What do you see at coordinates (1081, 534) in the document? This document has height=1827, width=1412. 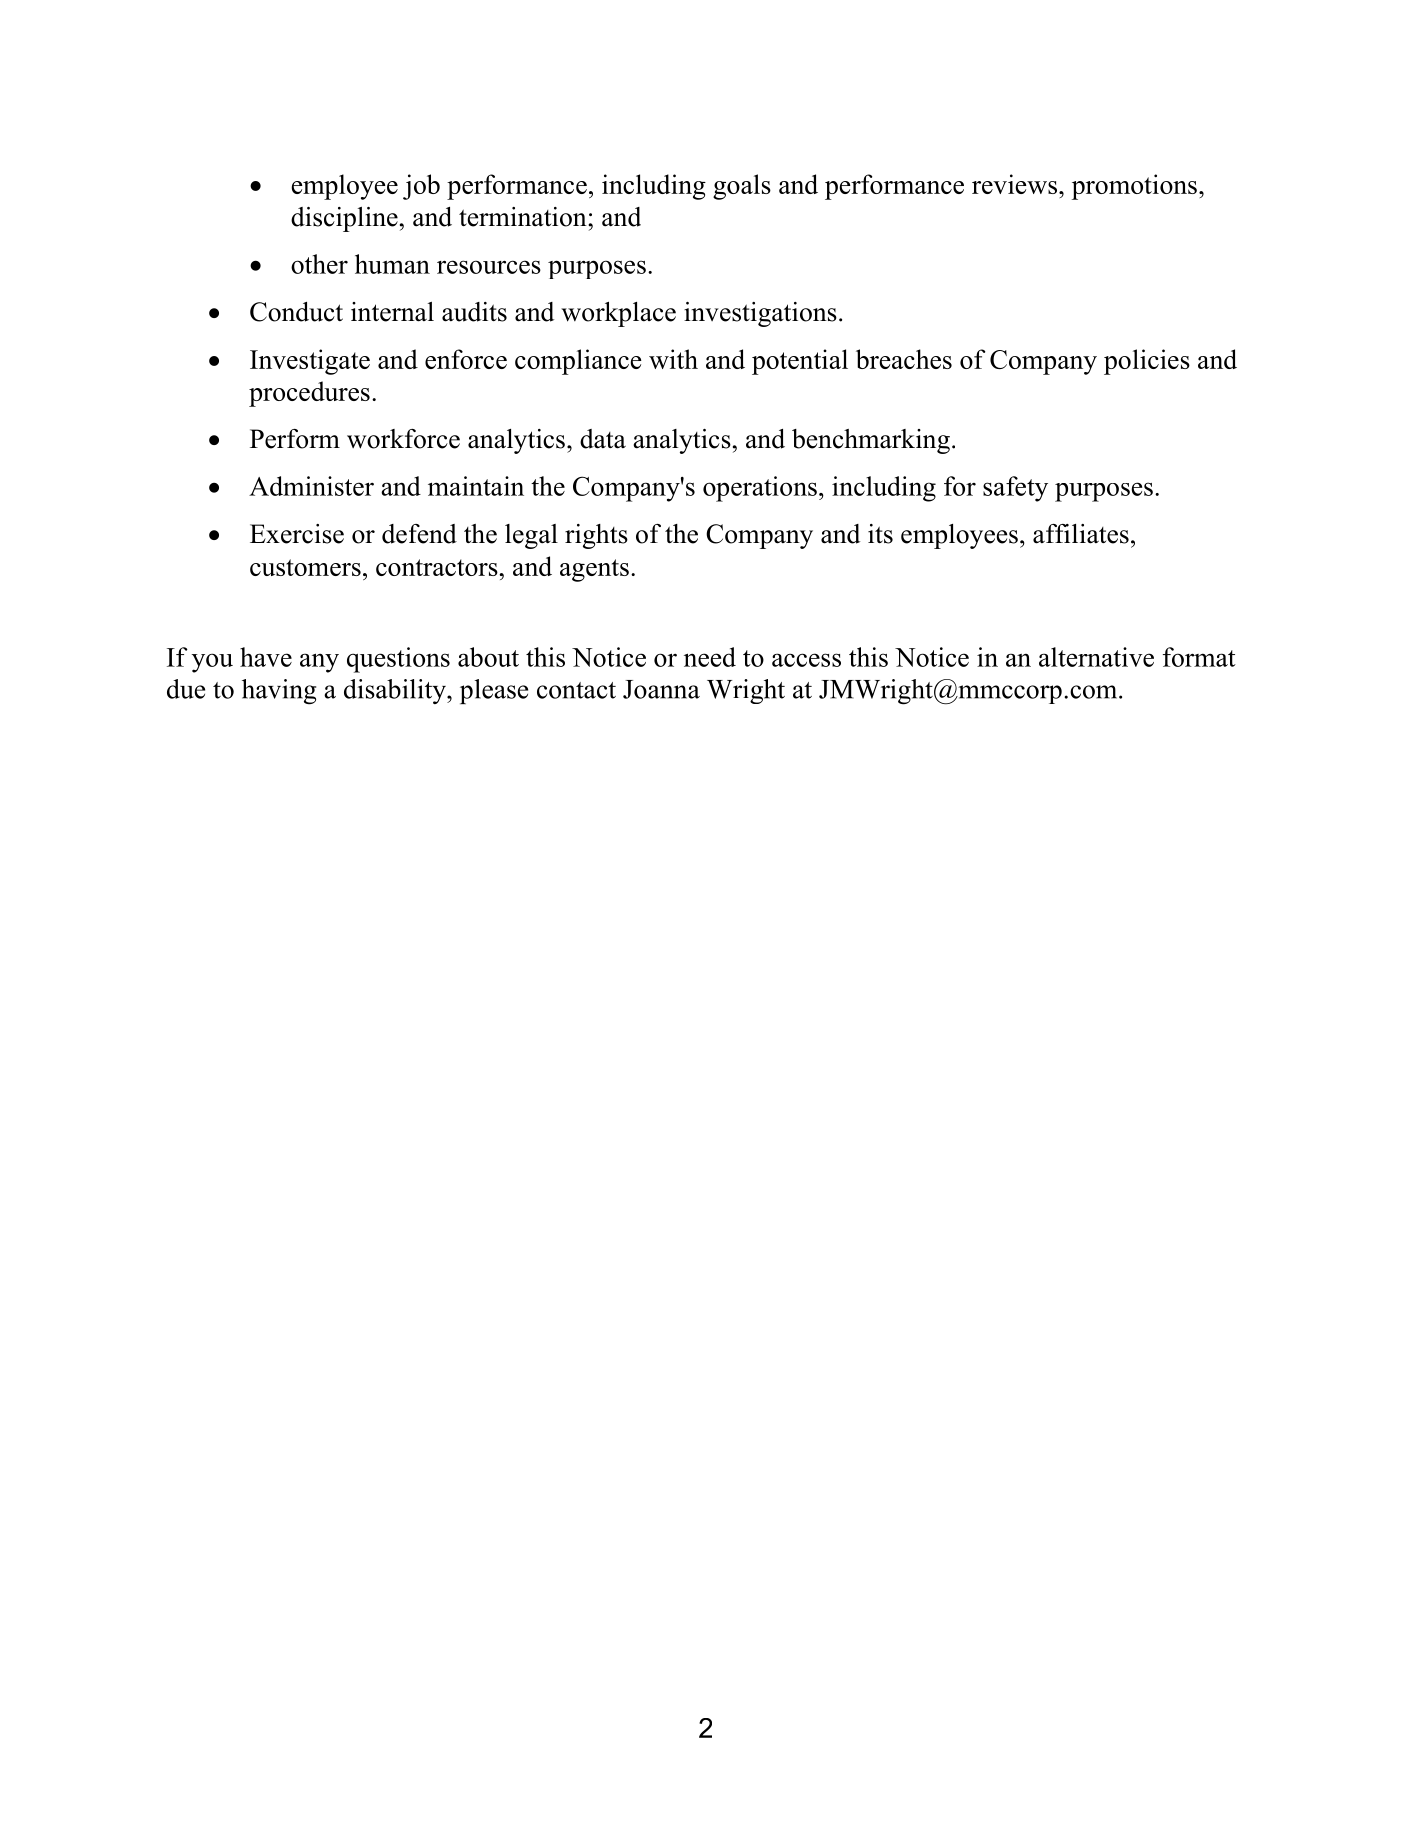 I see `affiliates` at bounding box center [1081, 534].
